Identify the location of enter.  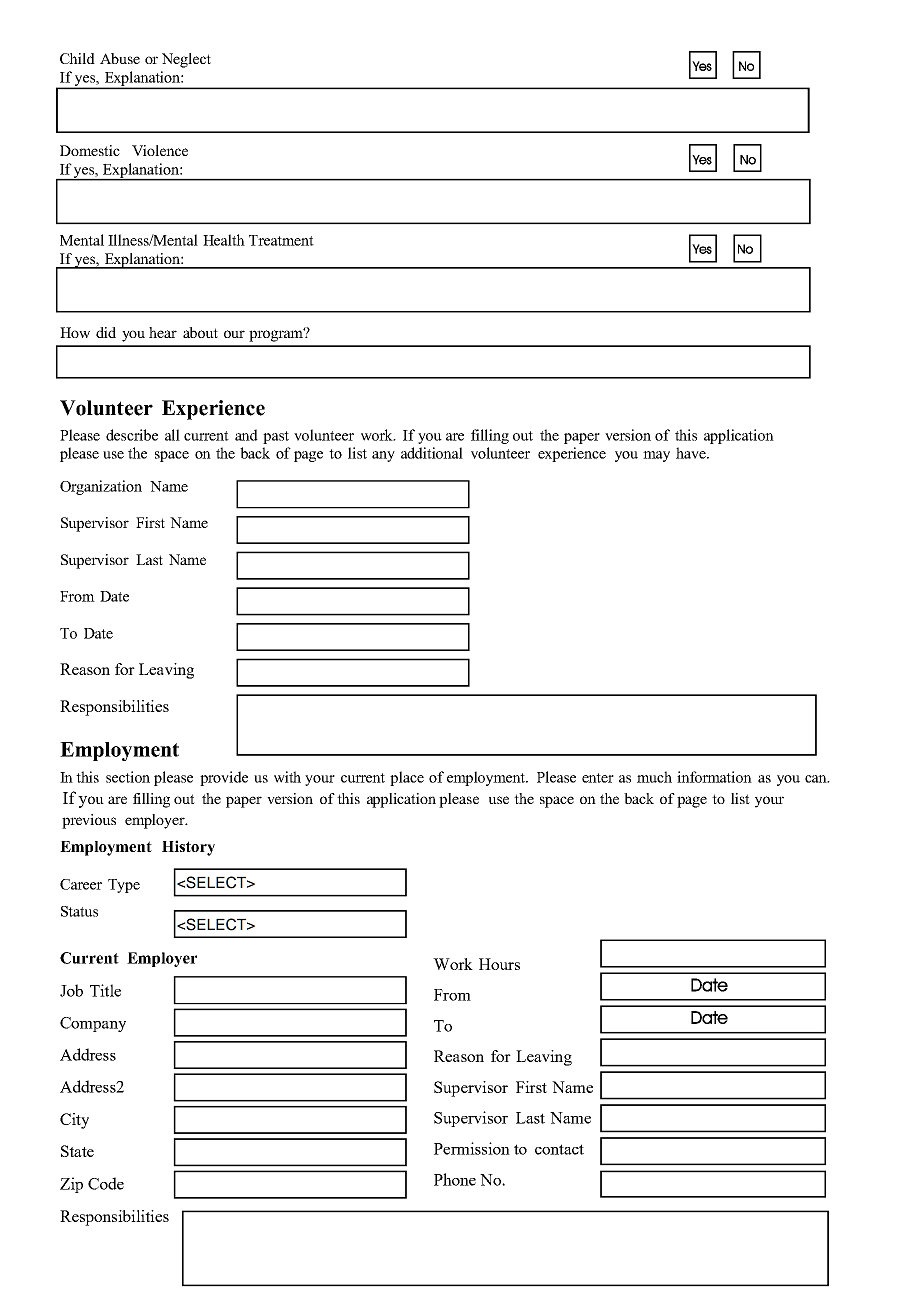
(598, 778).
